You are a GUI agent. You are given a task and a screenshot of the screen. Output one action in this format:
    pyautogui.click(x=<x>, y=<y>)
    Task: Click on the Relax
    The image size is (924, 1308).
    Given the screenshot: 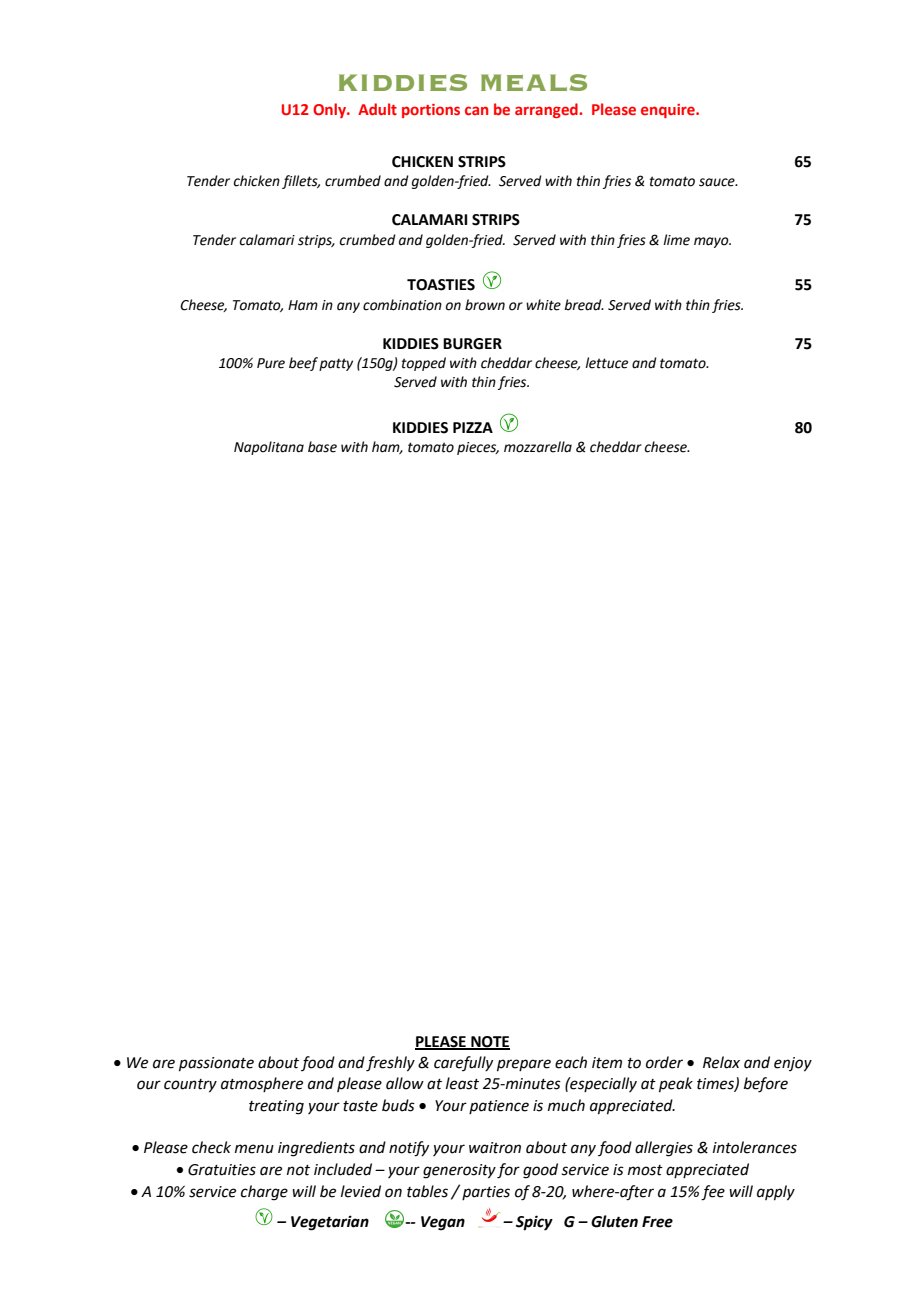 What is the action you would take?
    pyautogui.click(x=721, y=1062)
